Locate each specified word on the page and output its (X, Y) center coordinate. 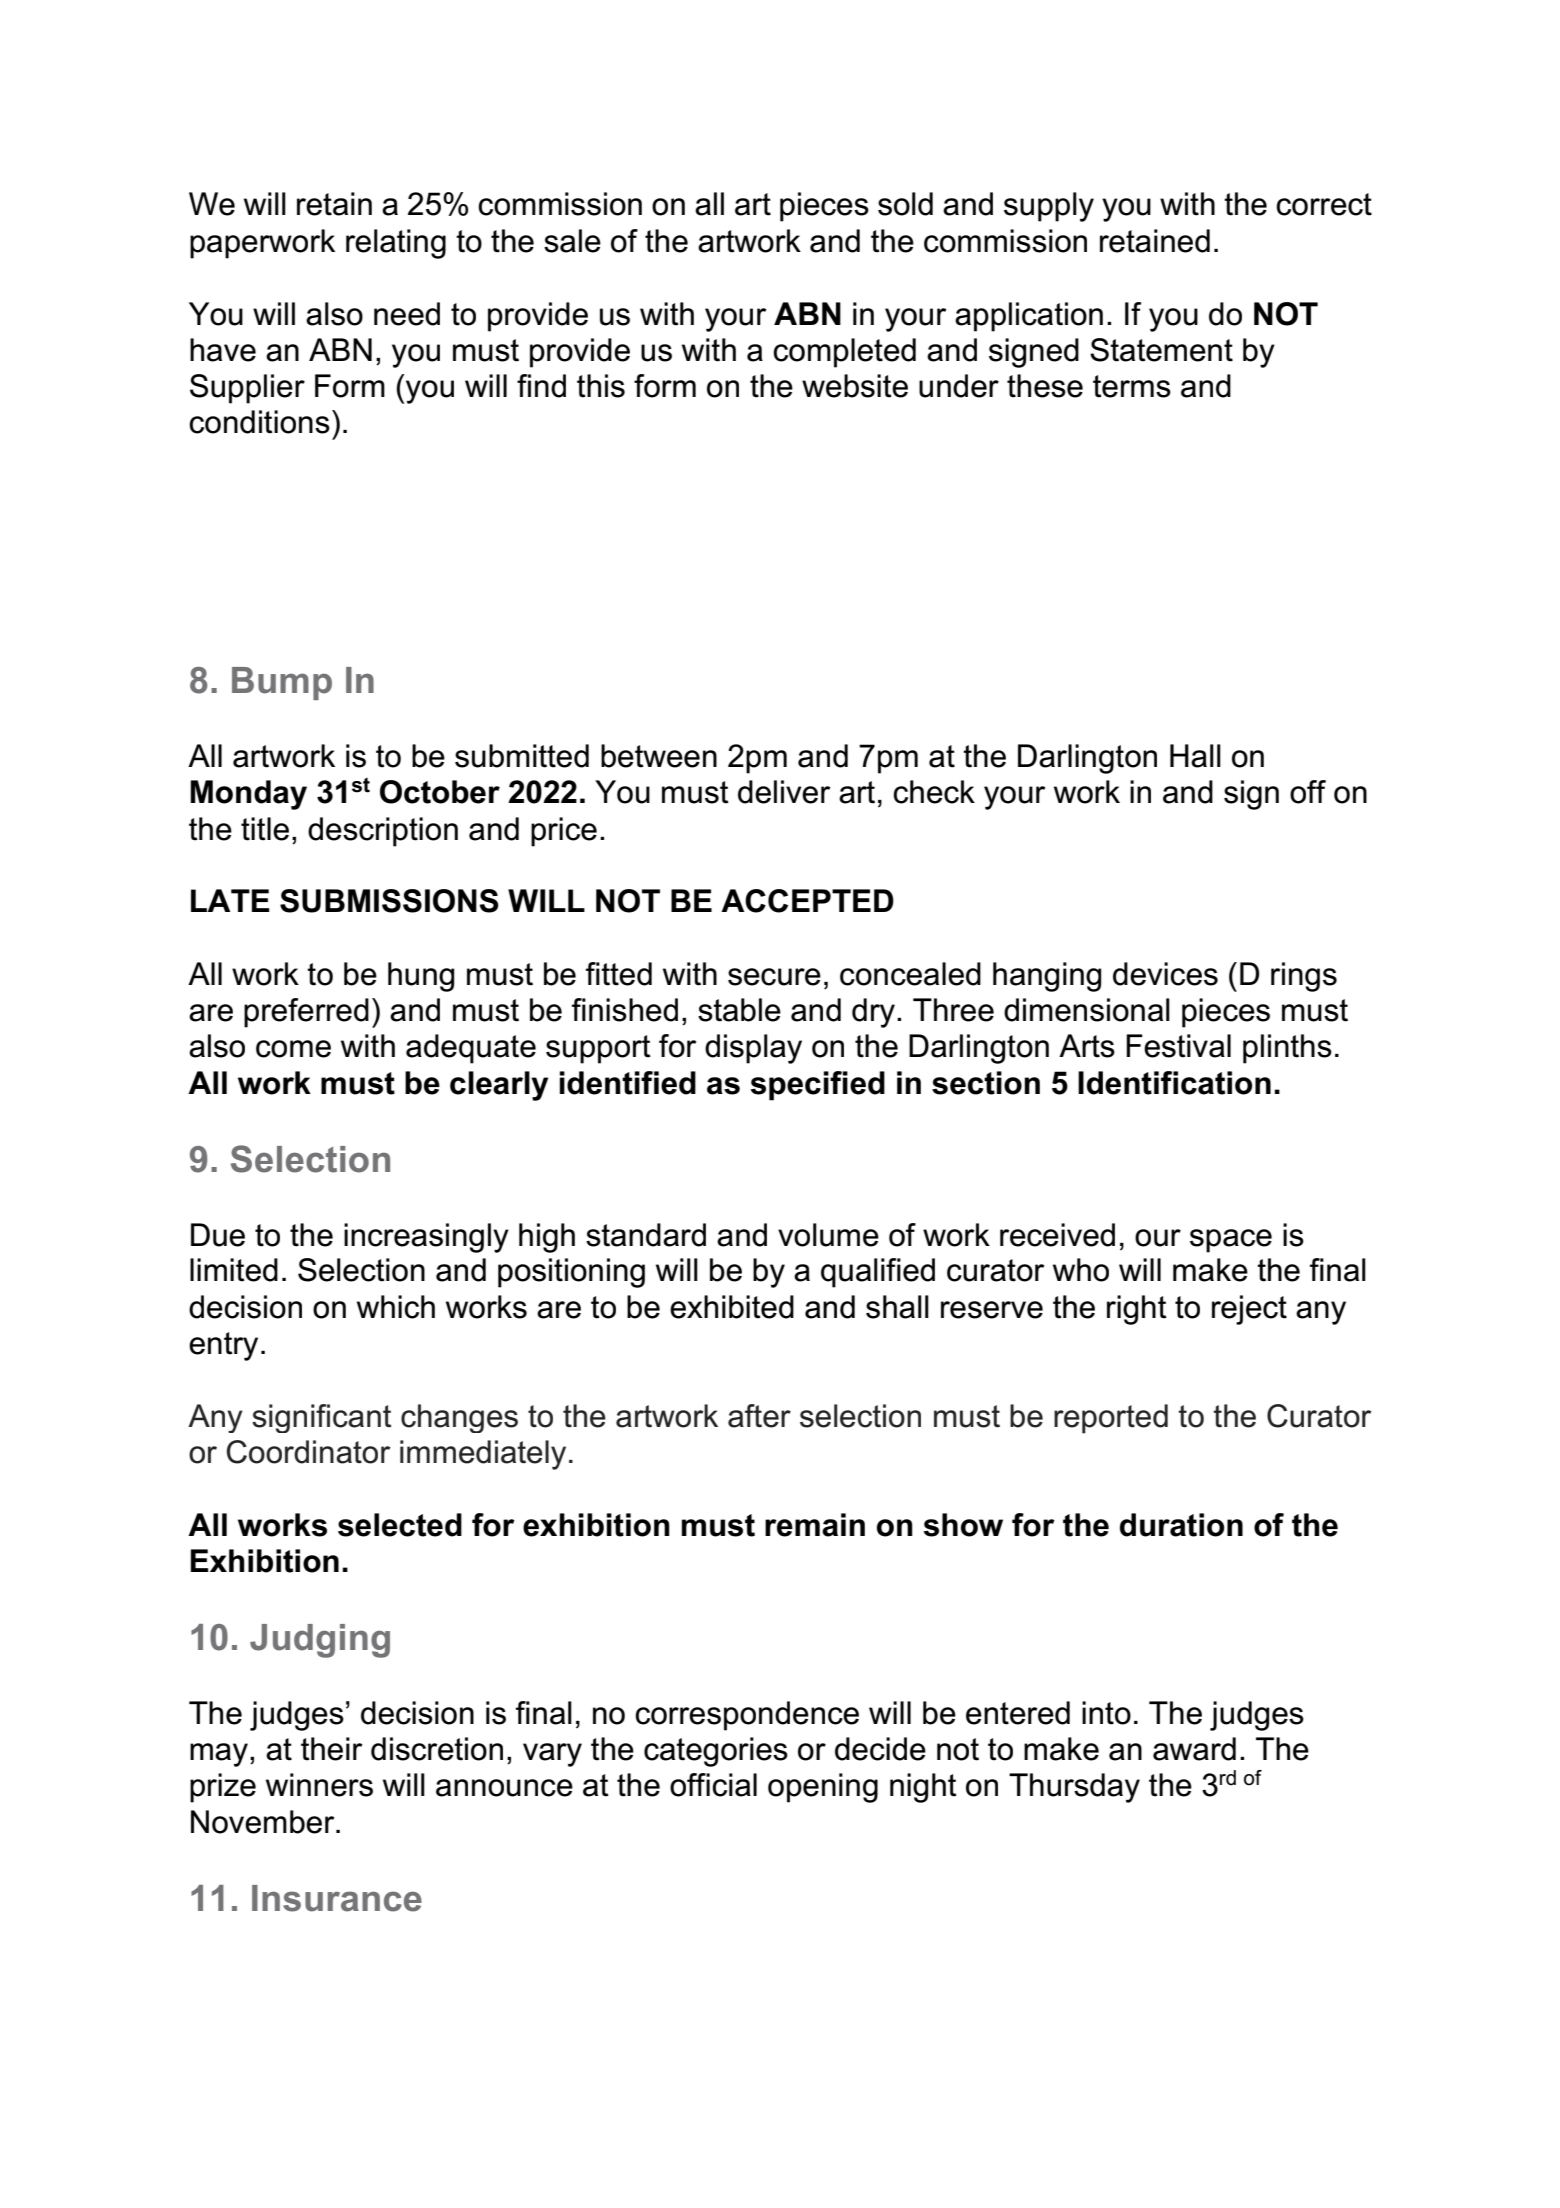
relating (396, 244)
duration (1181, 1525)
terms (1132, 386)
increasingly (426, 1238)
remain (815, 1525)
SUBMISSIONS (389, 901)
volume (828, 1235)
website (855, 386)
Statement (1161, 350)
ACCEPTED (807, 901)
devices (1165, 974)
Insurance (337, 1898)
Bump (282, 683)
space (1231, 1241)
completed (844, 353)
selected (400, 1525)
